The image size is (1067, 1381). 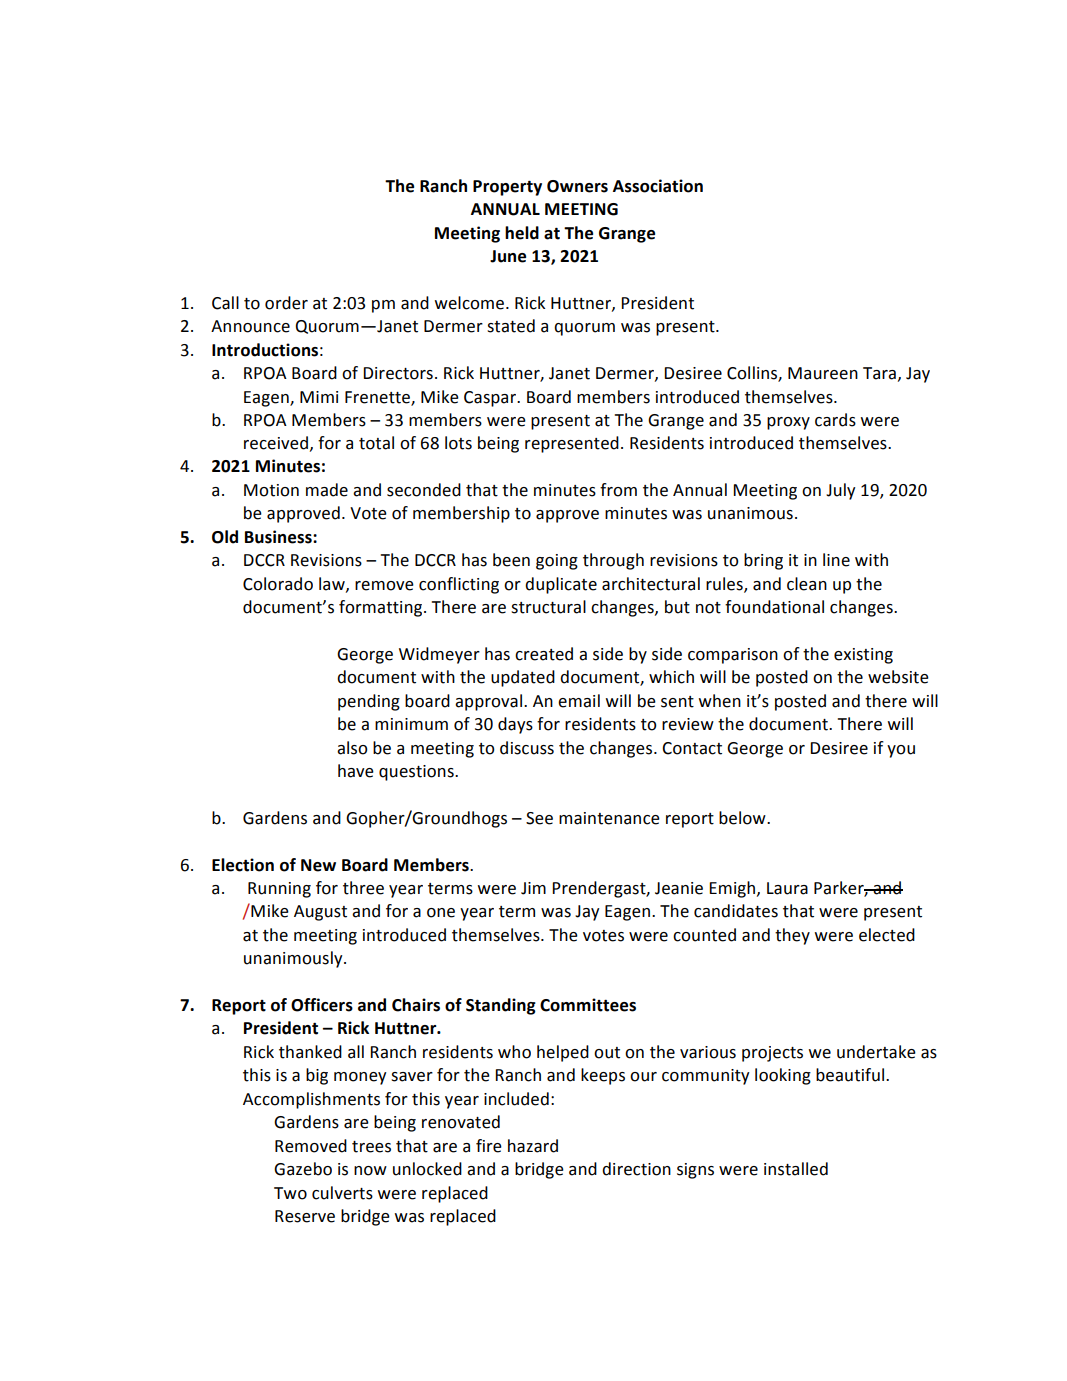 What do you see at coordinates (290, 1193) in the page?
I see `Two` at bounding box center [290, 1193].
